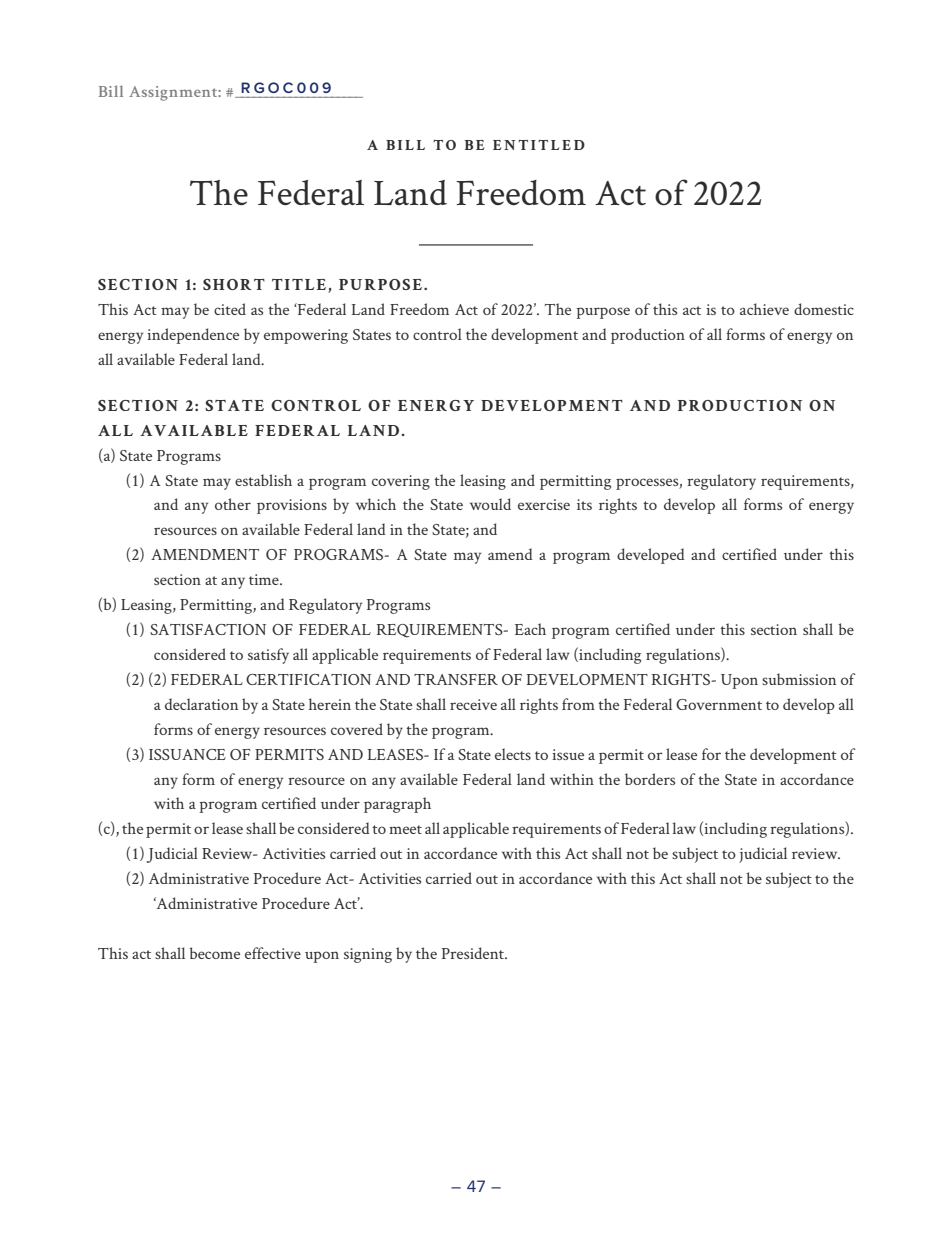  I want to click on cited, so click(230, 309).
